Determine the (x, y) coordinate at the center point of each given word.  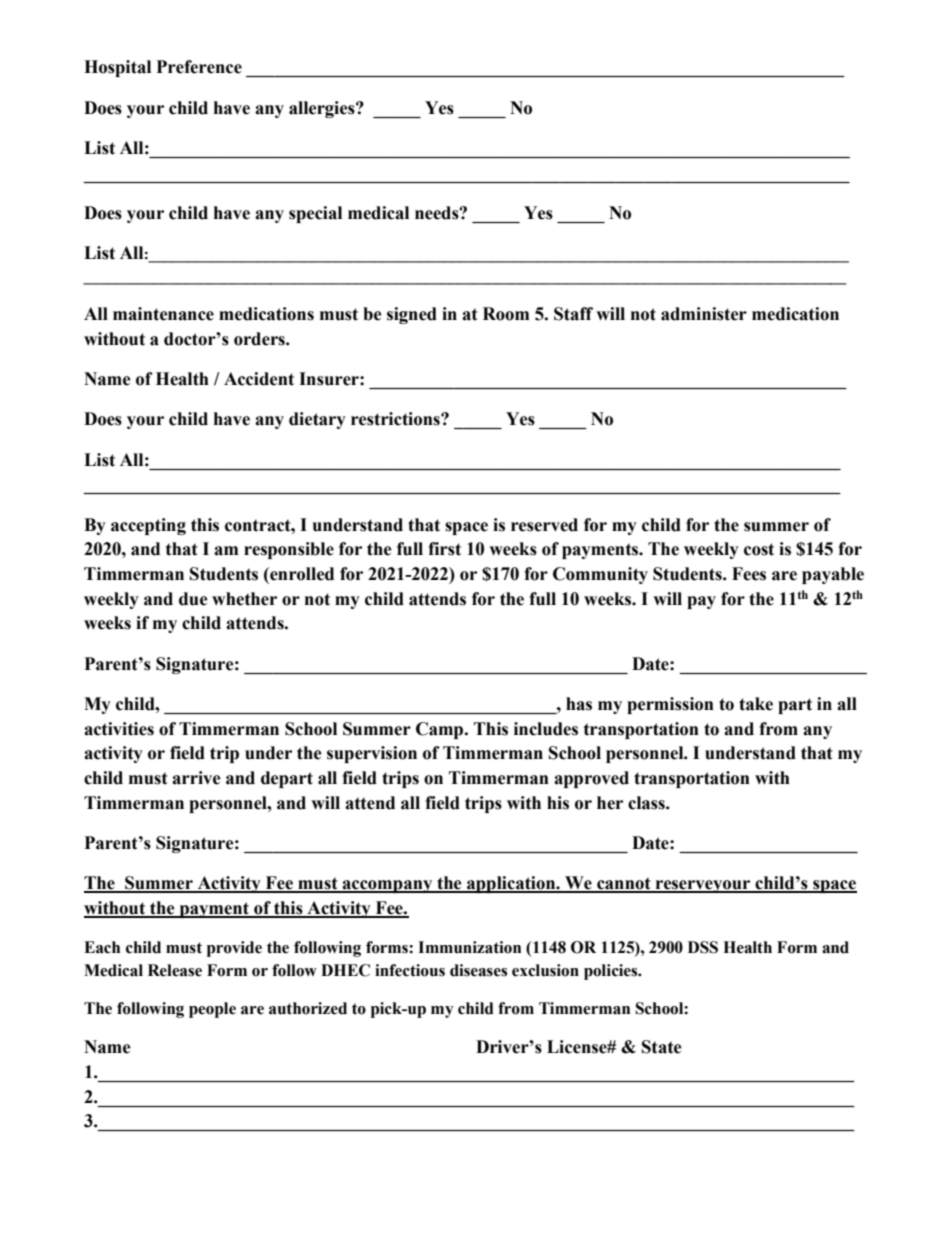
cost (759, 549)
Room (506, 314)
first (444, 549)
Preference (199, 67)
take (756, 704)
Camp (441, 730)
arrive (196, 778)
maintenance (163, 314)
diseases (478, 970)
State (662, 1047)
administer (704, 314)
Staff (573, 314)
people (212, 1010)
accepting (148, 526)
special (315, 214)
